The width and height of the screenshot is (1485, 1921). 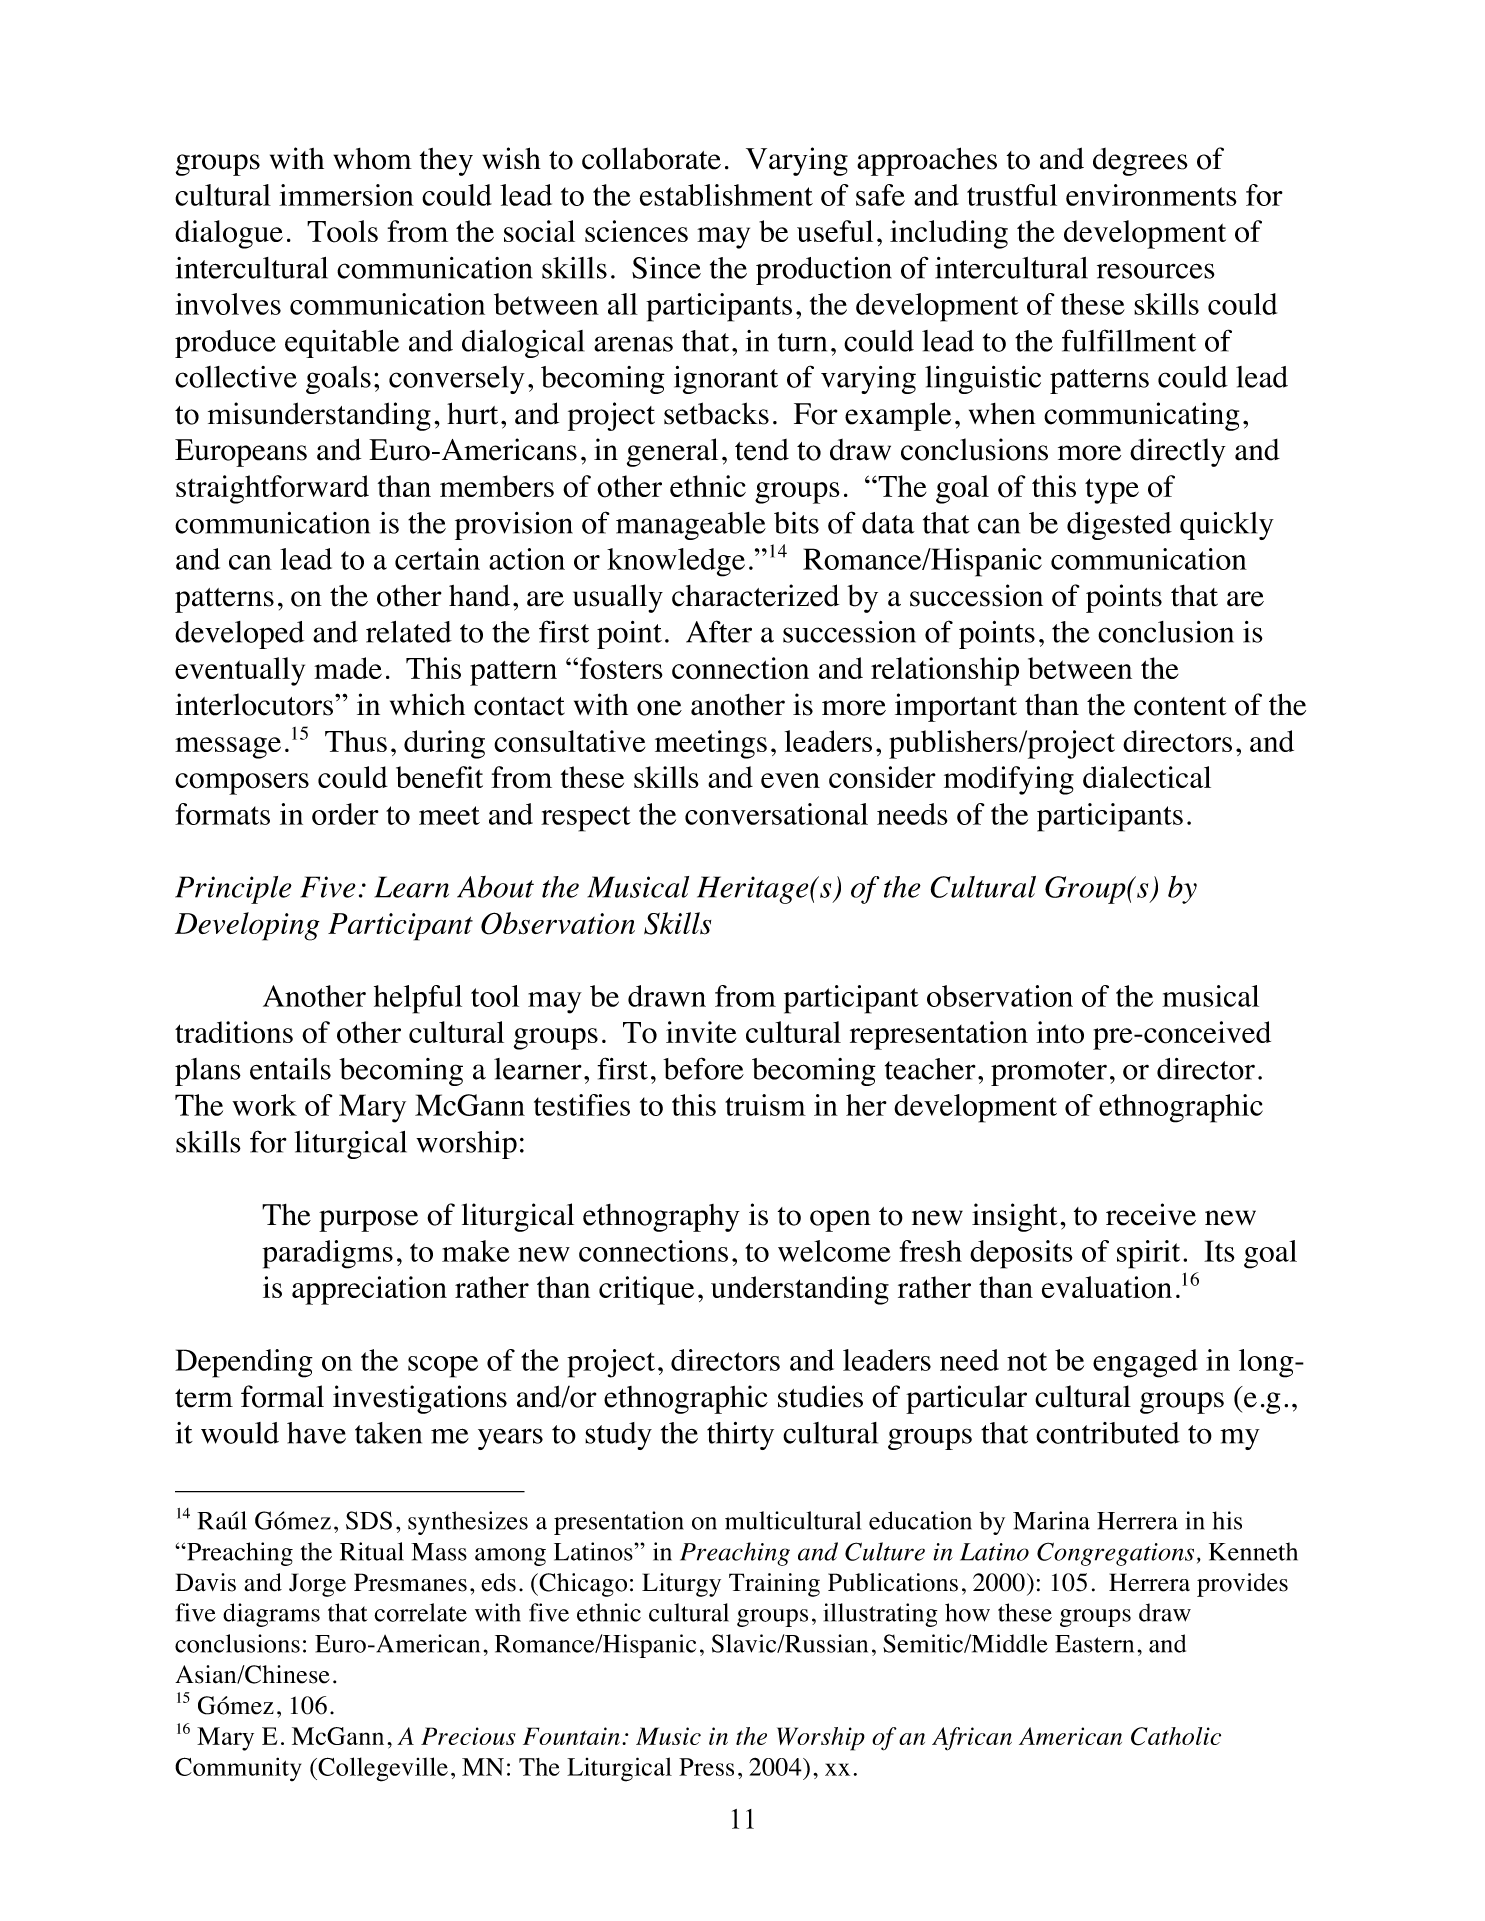 I want to click on immersion, so click(x=346, y=195).
